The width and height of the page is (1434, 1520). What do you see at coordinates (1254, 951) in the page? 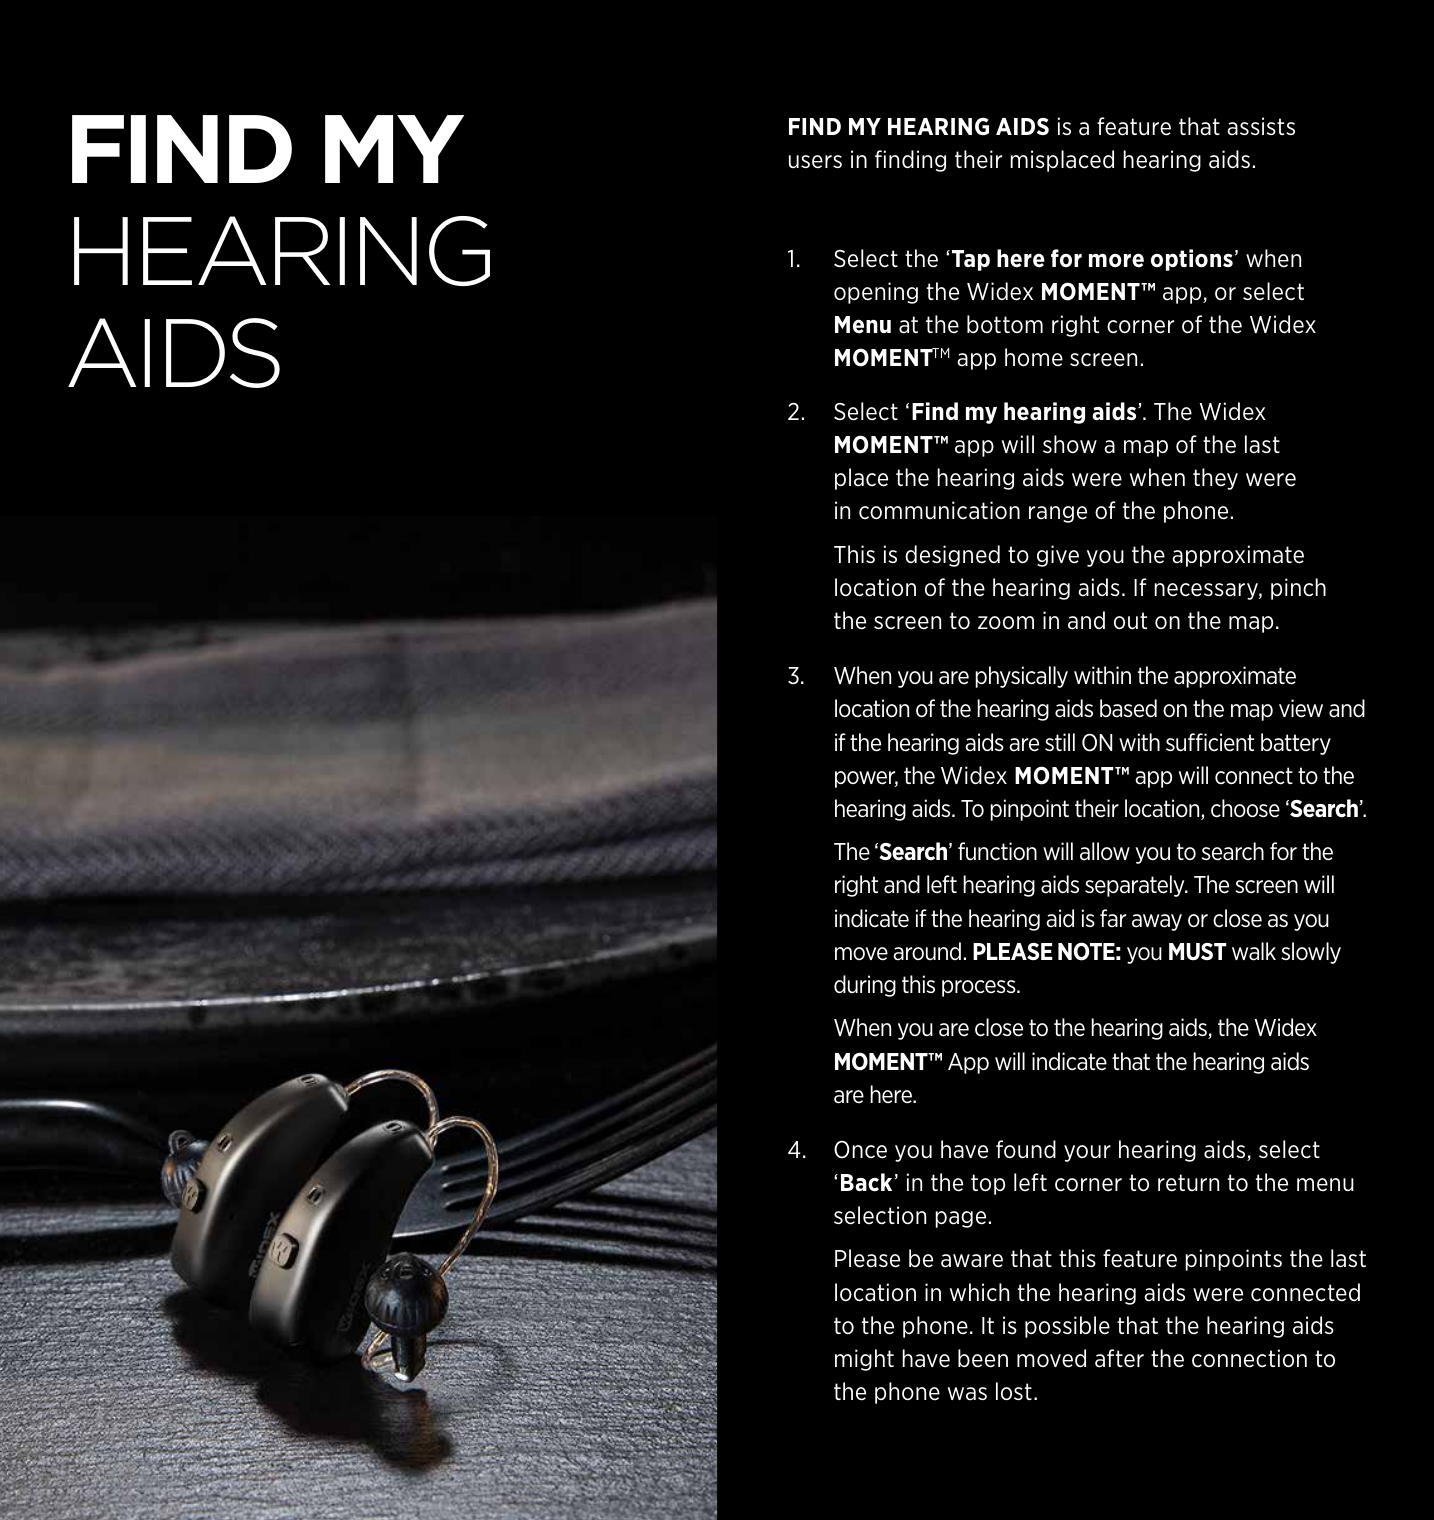
I see `walk` at bounding box center [1254, 951].
